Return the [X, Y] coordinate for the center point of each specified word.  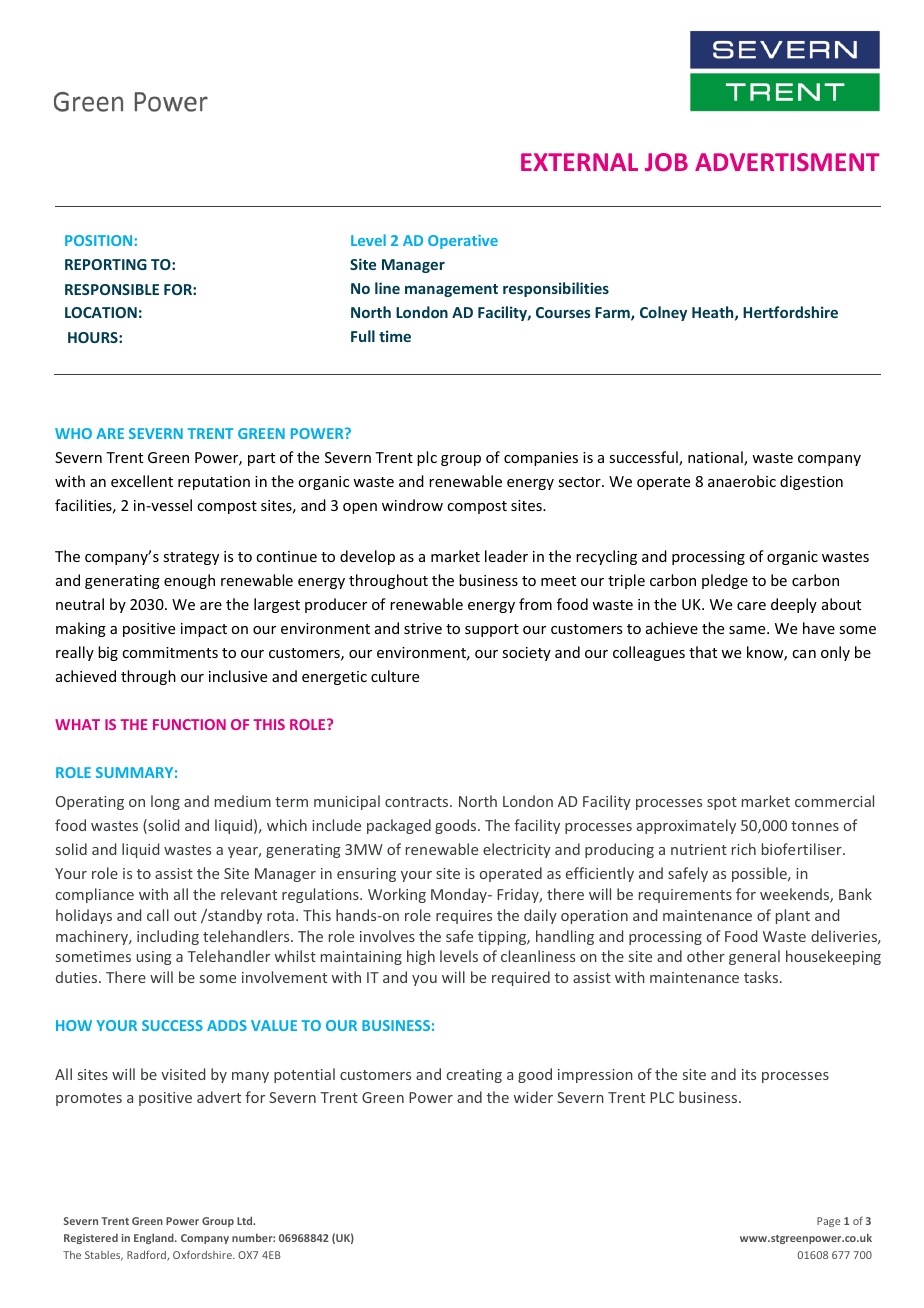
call [158, 915]
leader [506, 556]
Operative [463, 242]
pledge [725, 581]
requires [464, 917]
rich [744, 849]
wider [533, 1097]
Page [828, 1222]
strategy [191, 558]
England [155, 1238]
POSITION [98, 240]
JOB [666, 162]
